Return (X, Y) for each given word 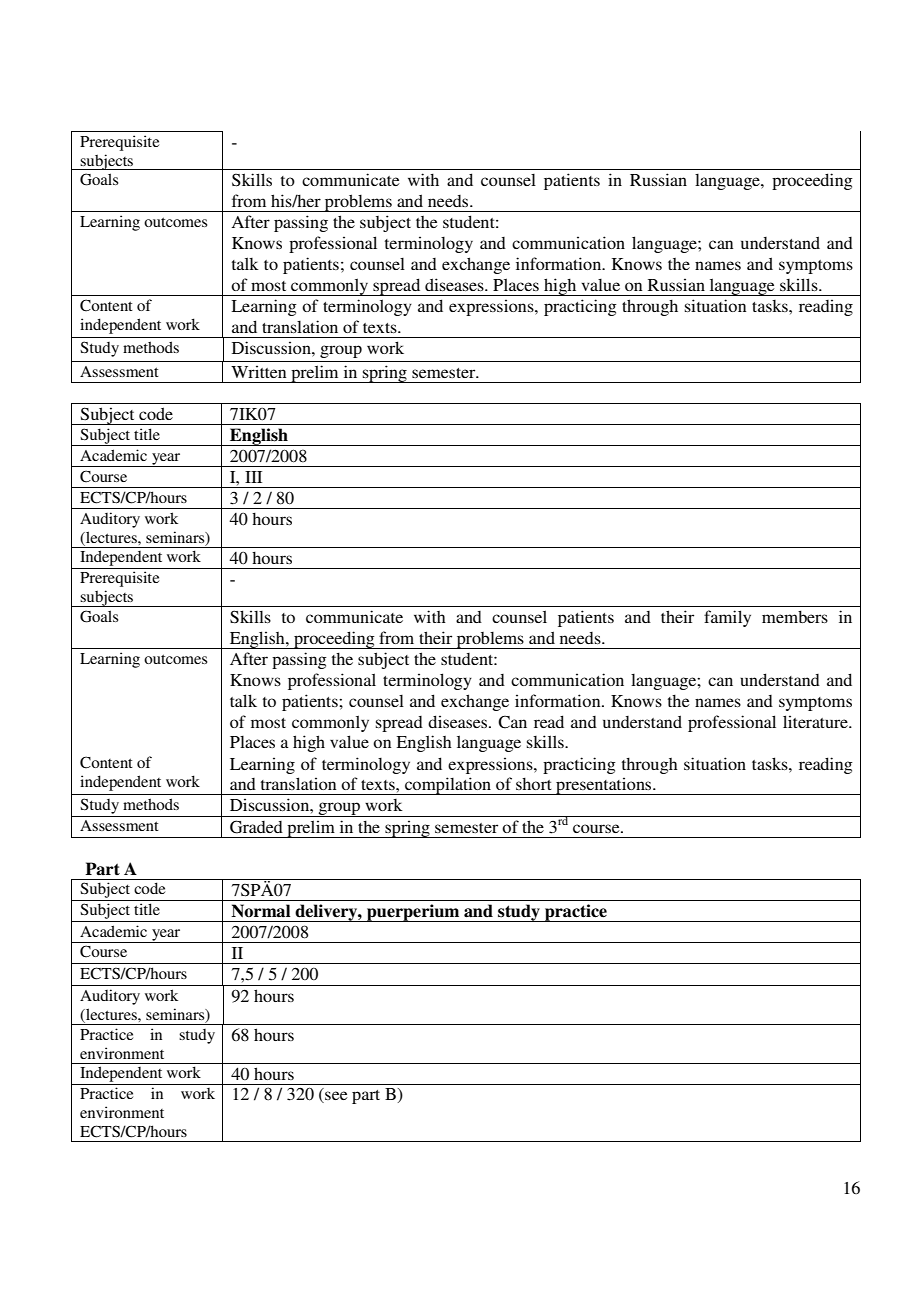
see (335, 1097)
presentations (604, 786)
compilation (448, 786)
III (253, 477)
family (727, 618)
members (795, 616)
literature (816, 721)
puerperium (413, 913)
